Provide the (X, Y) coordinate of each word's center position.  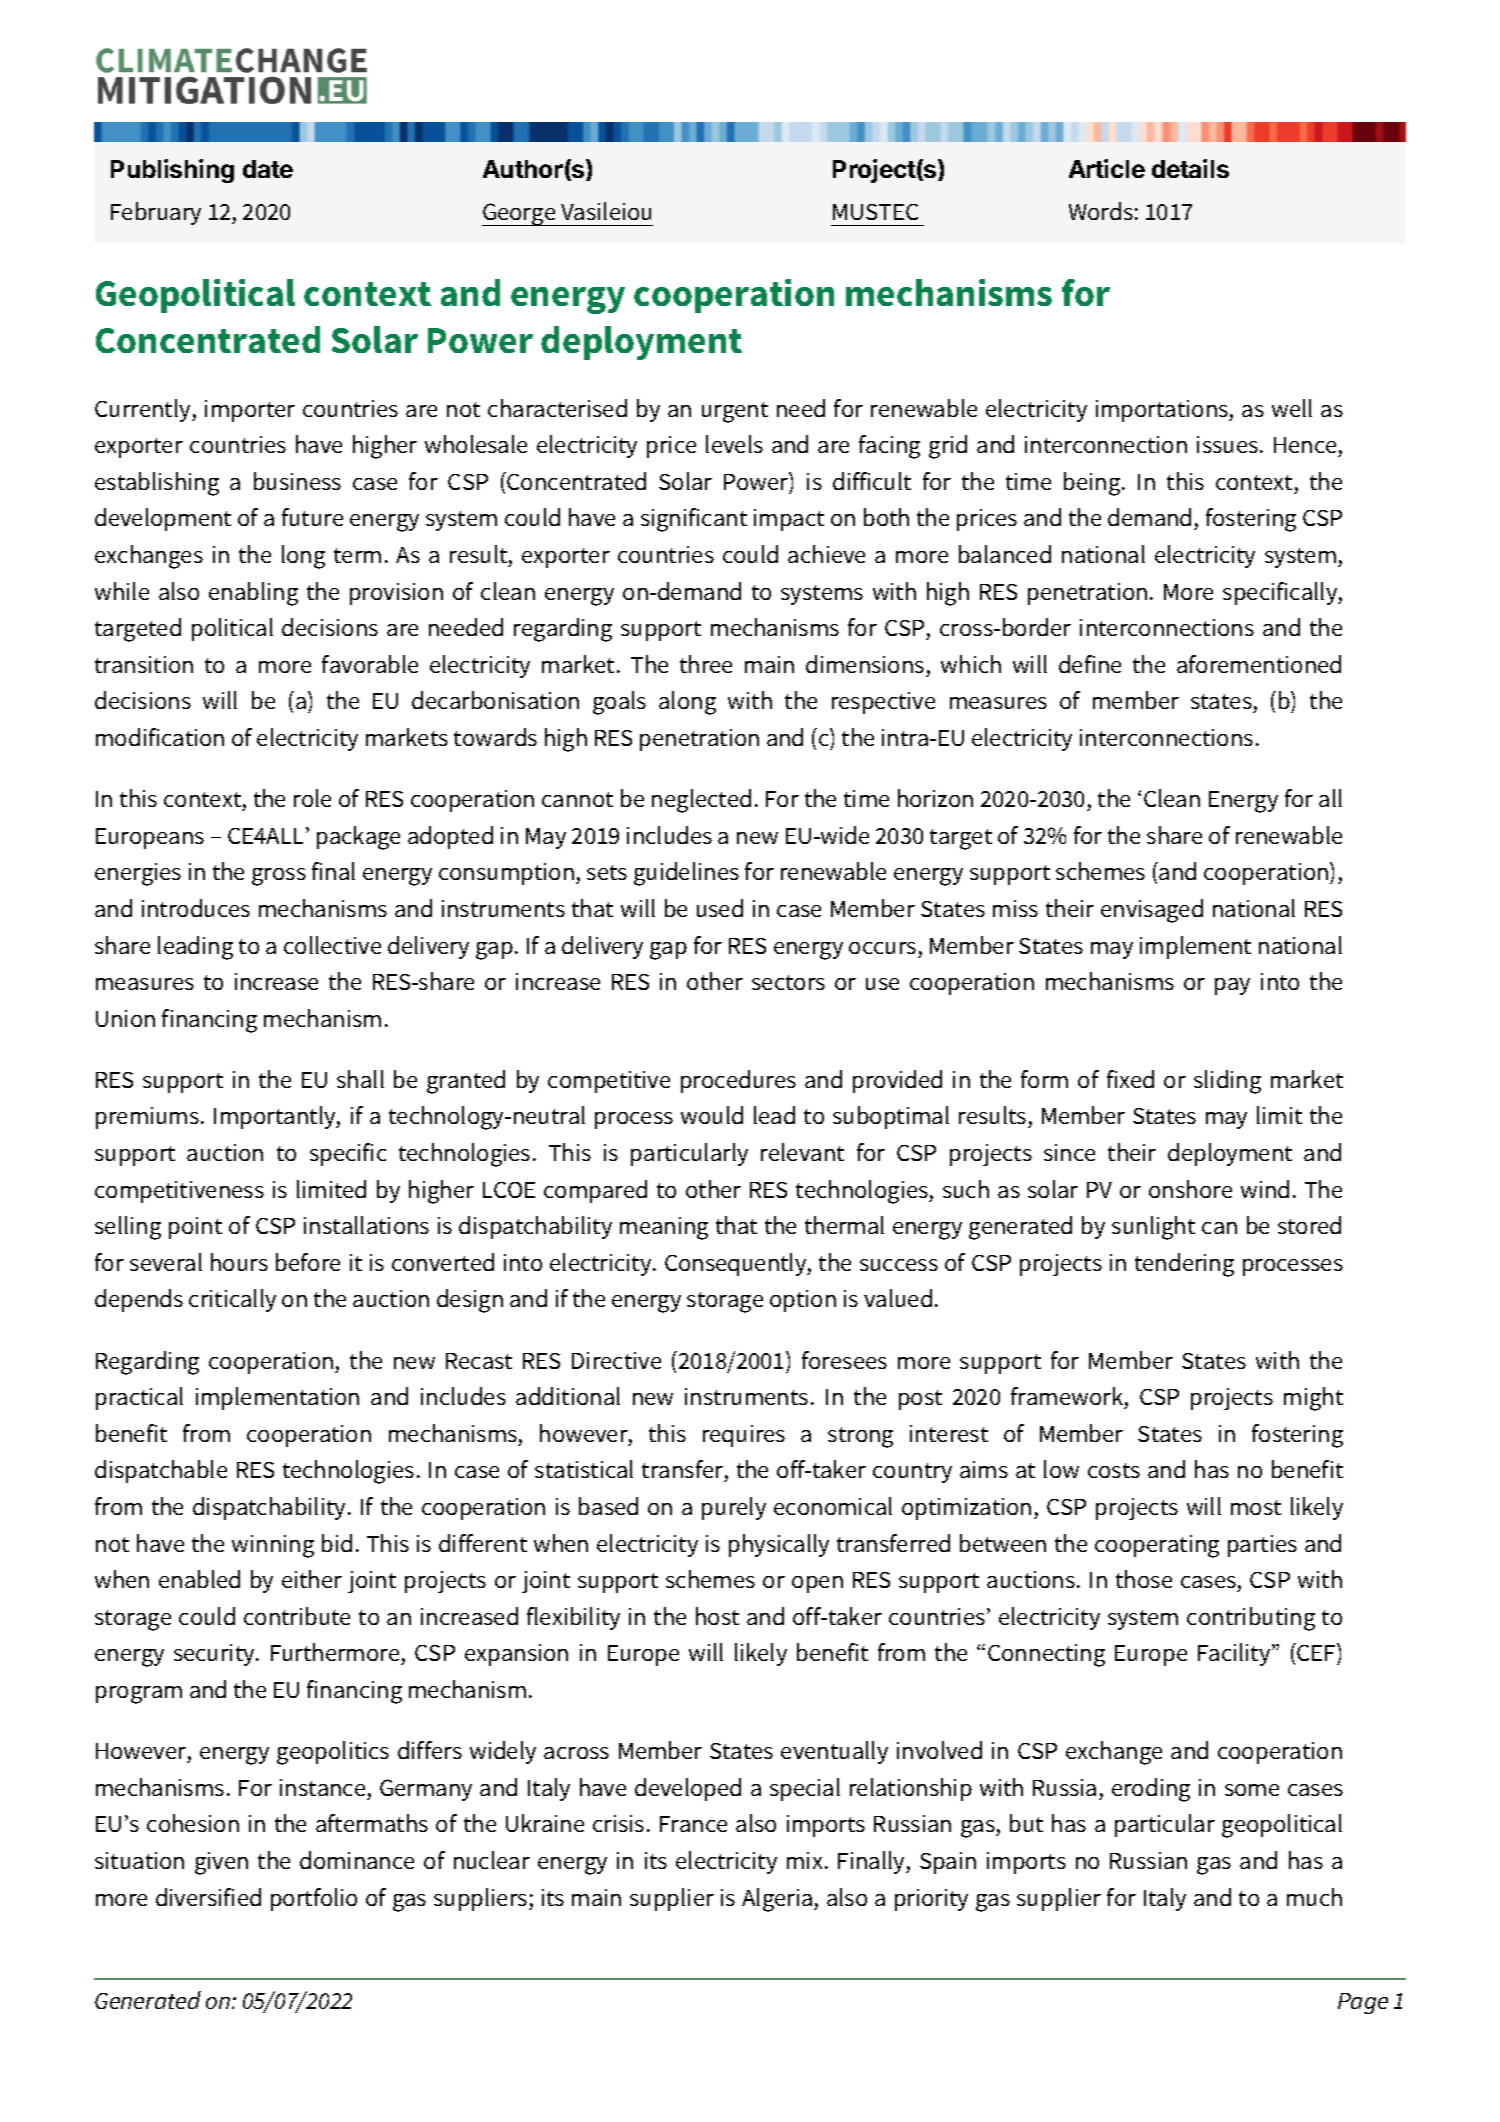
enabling (253, 594)
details (1190, 168)
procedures (738, 1081)
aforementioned (1259, 664)
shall (360, 1079)
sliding (1227, 1082)
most (1256, 1507)
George (520, 214)
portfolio (314, 1899)
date (268, 169)
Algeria (778, 1900)
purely (734, 1508)
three (706, 664)
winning (273, 1546)
